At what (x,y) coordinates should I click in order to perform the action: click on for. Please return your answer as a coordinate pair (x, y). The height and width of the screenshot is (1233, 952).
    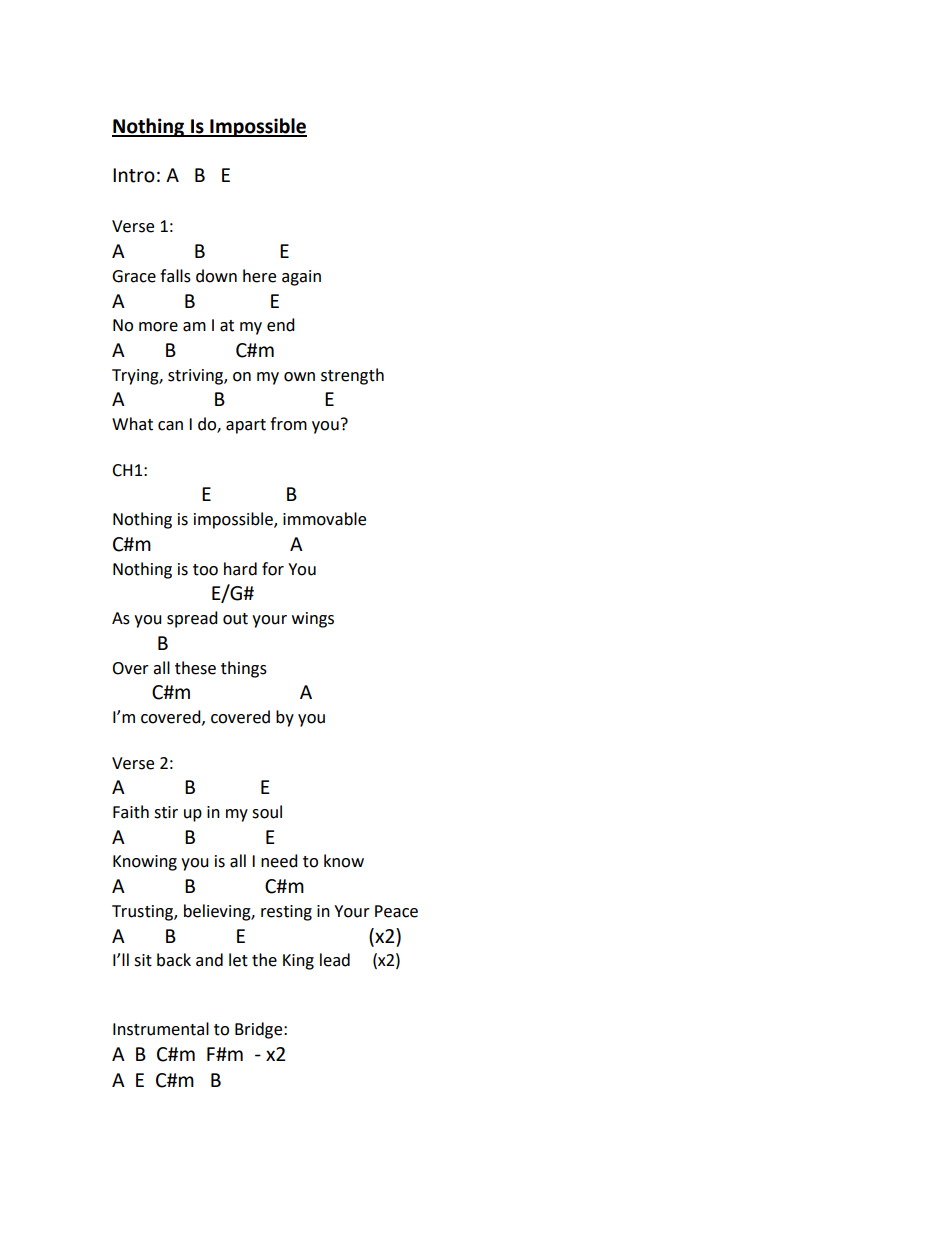
    Looking at the image, I should click on (273, 569).
